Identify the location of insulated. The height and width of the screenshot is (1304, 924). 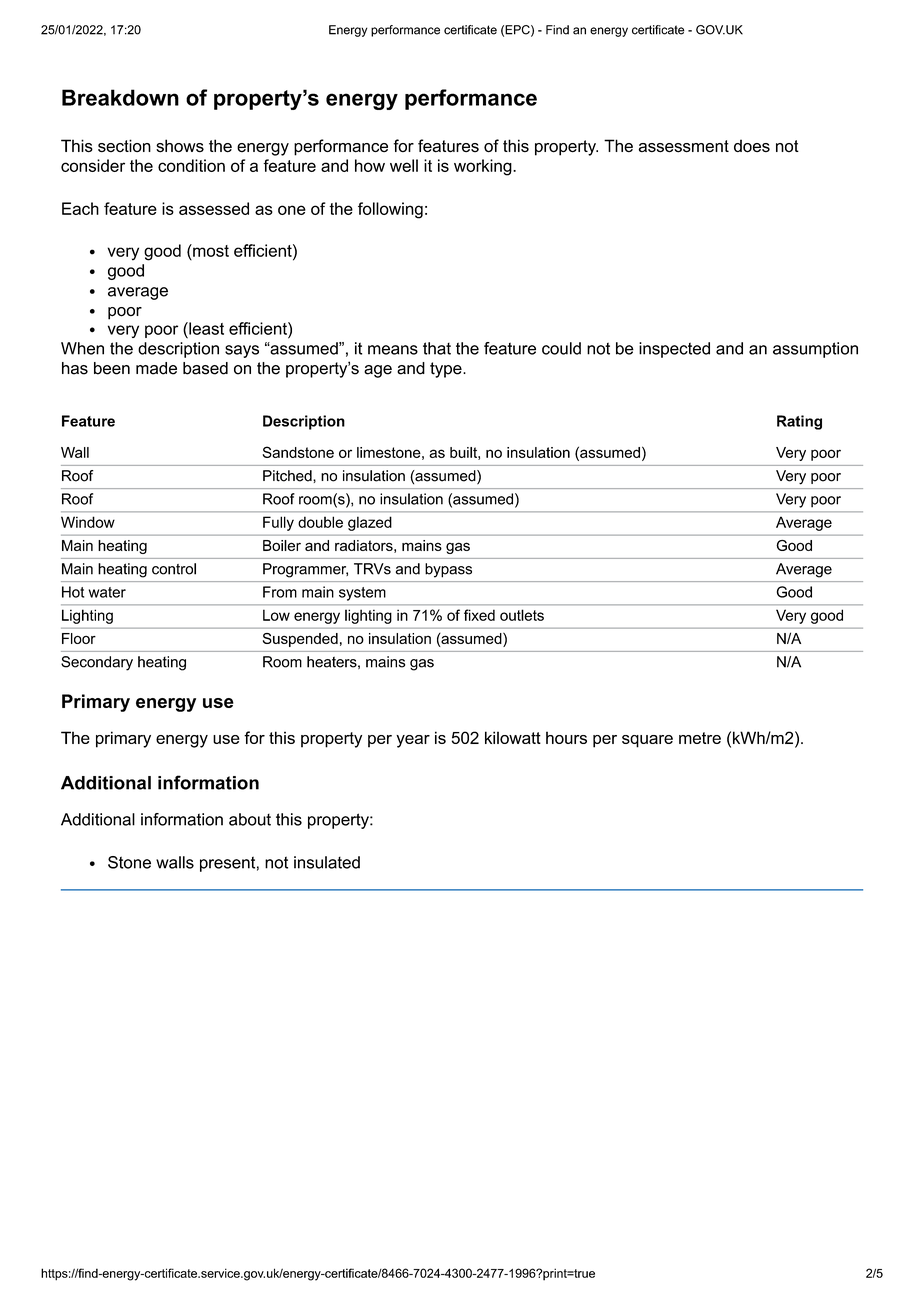
(327, 862).
